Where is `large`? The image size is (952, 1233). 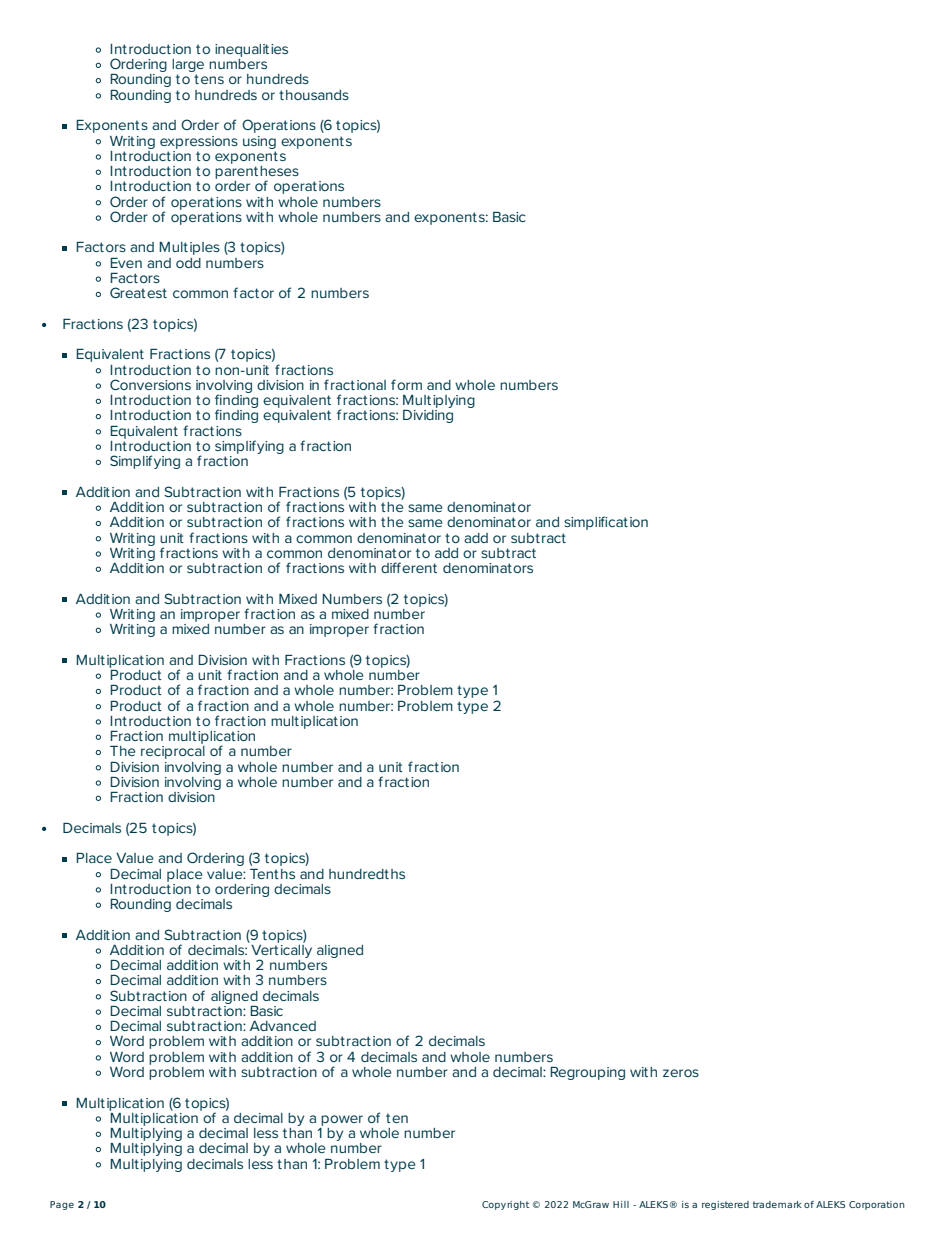
large is located at coordinates (188, 67).
